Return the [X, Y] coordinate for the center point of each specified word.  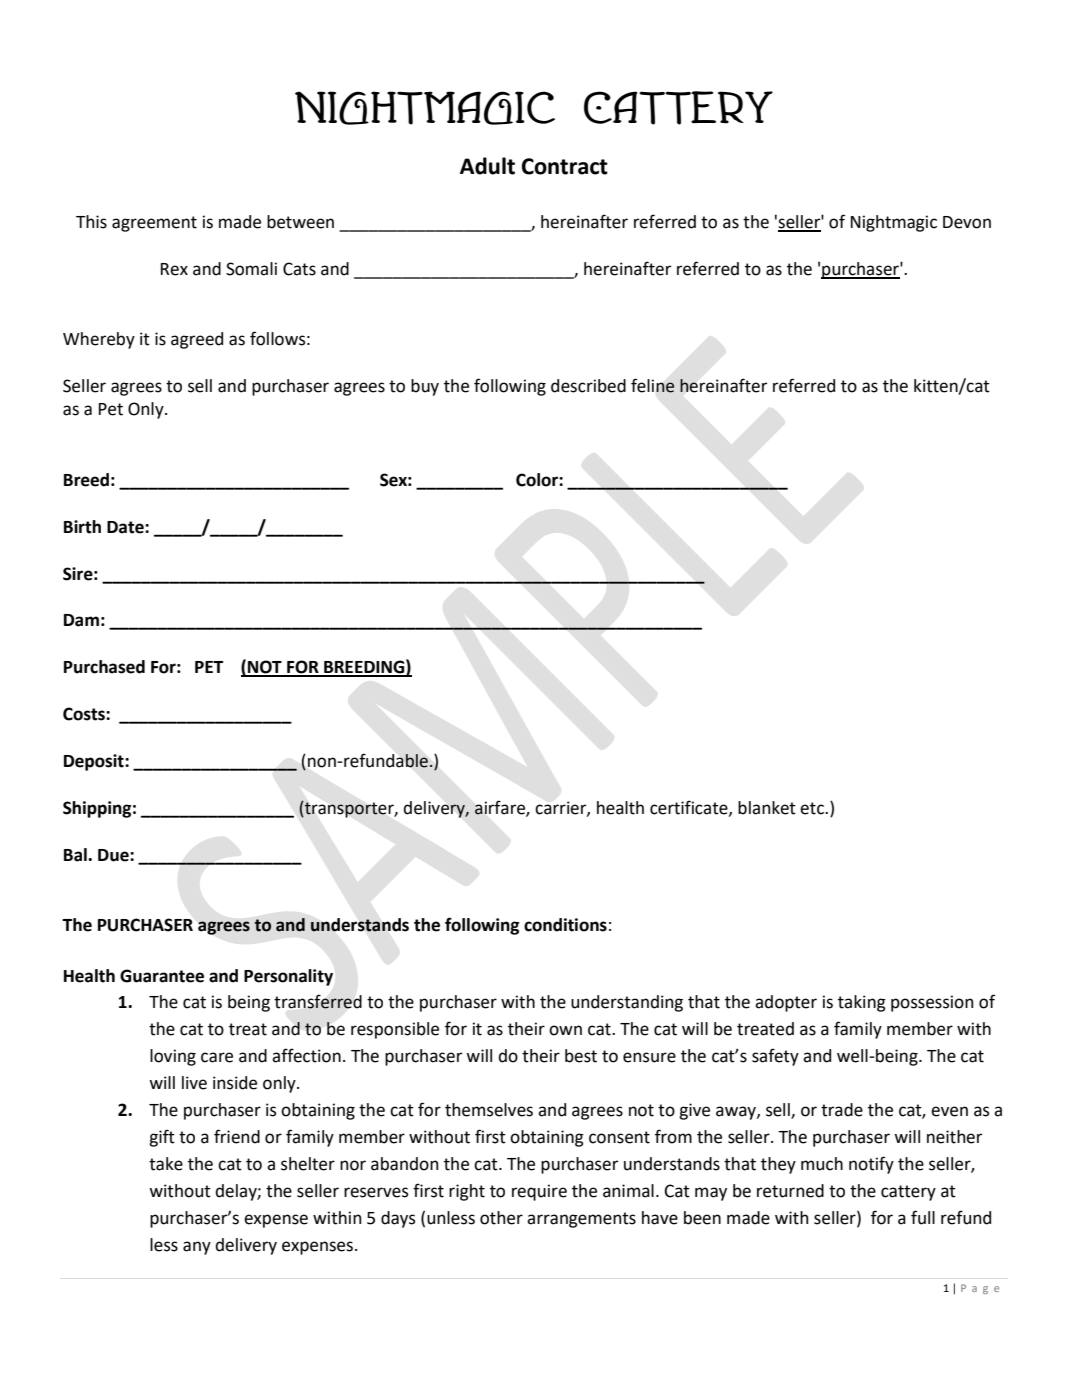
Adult [487, 166]
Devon [967, 222]
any [197, 1248]
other [501, 1218]
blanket [767, 808]
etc [813, 808]
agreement [154, 224]
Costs [85, 714]
